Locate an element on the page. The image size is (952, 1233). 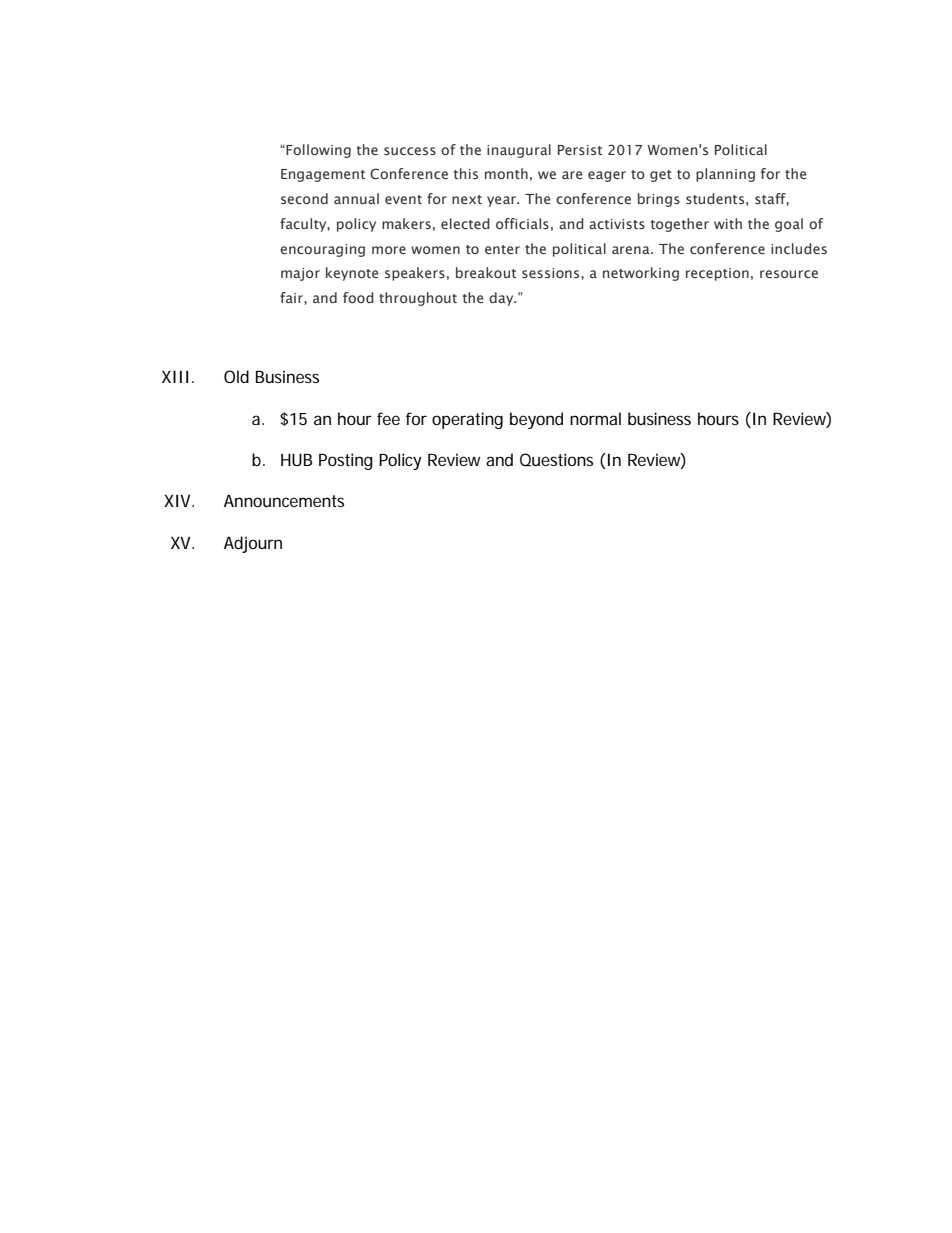
Questions is located at coordinates (556, 460).
